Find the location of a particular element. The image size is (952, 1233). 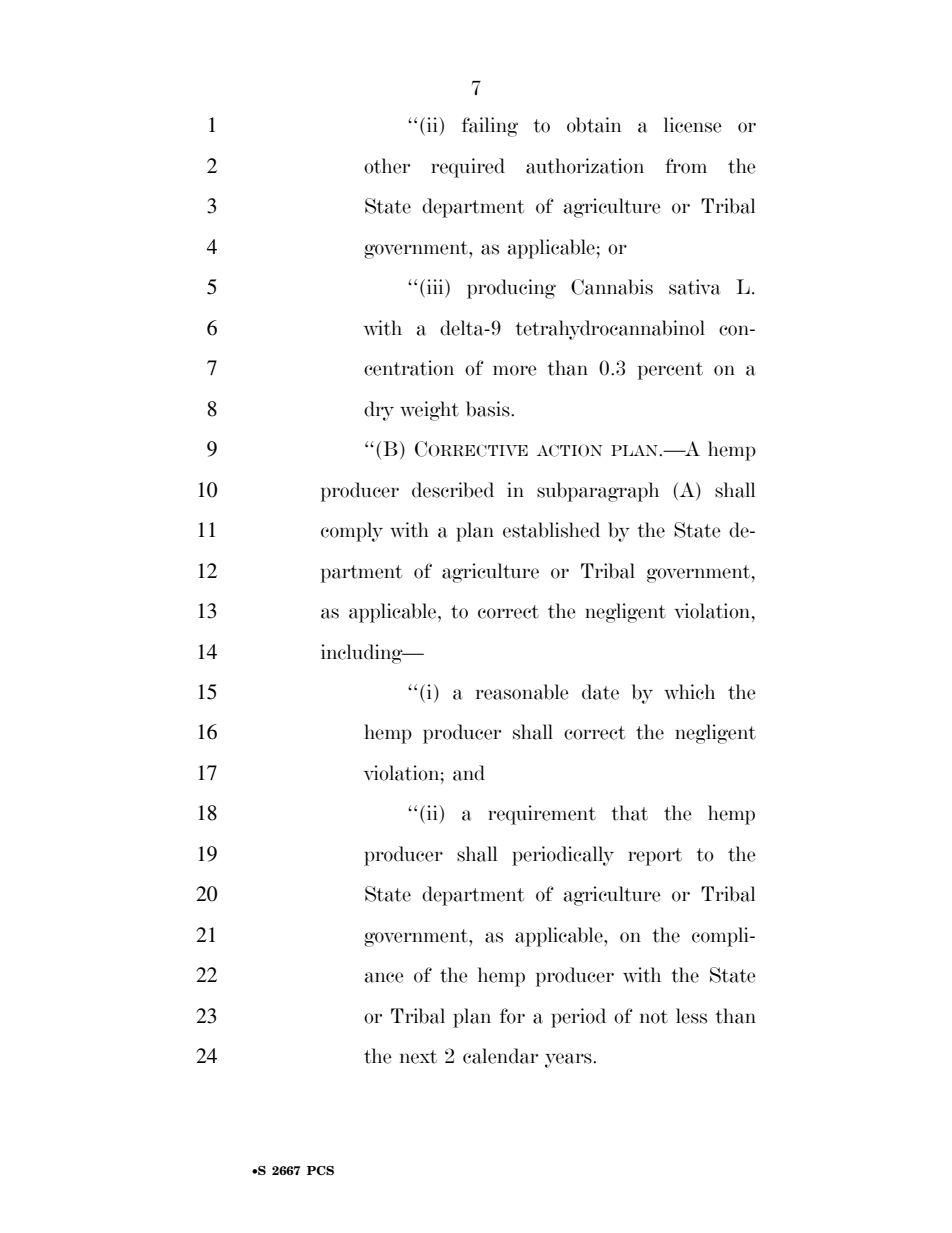

that is located at coordinates (629, 813).
